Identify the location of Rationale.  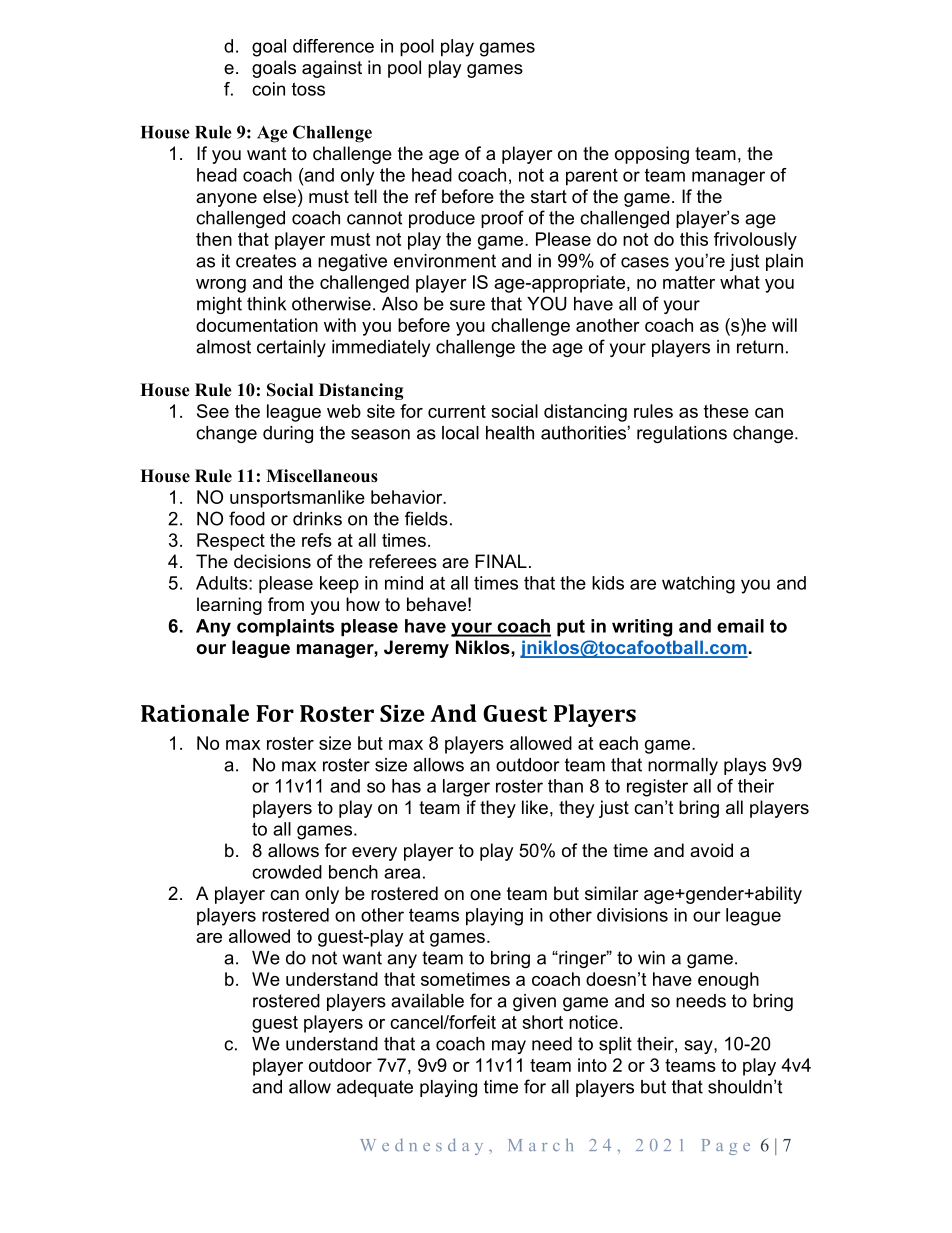
(195, 713).
